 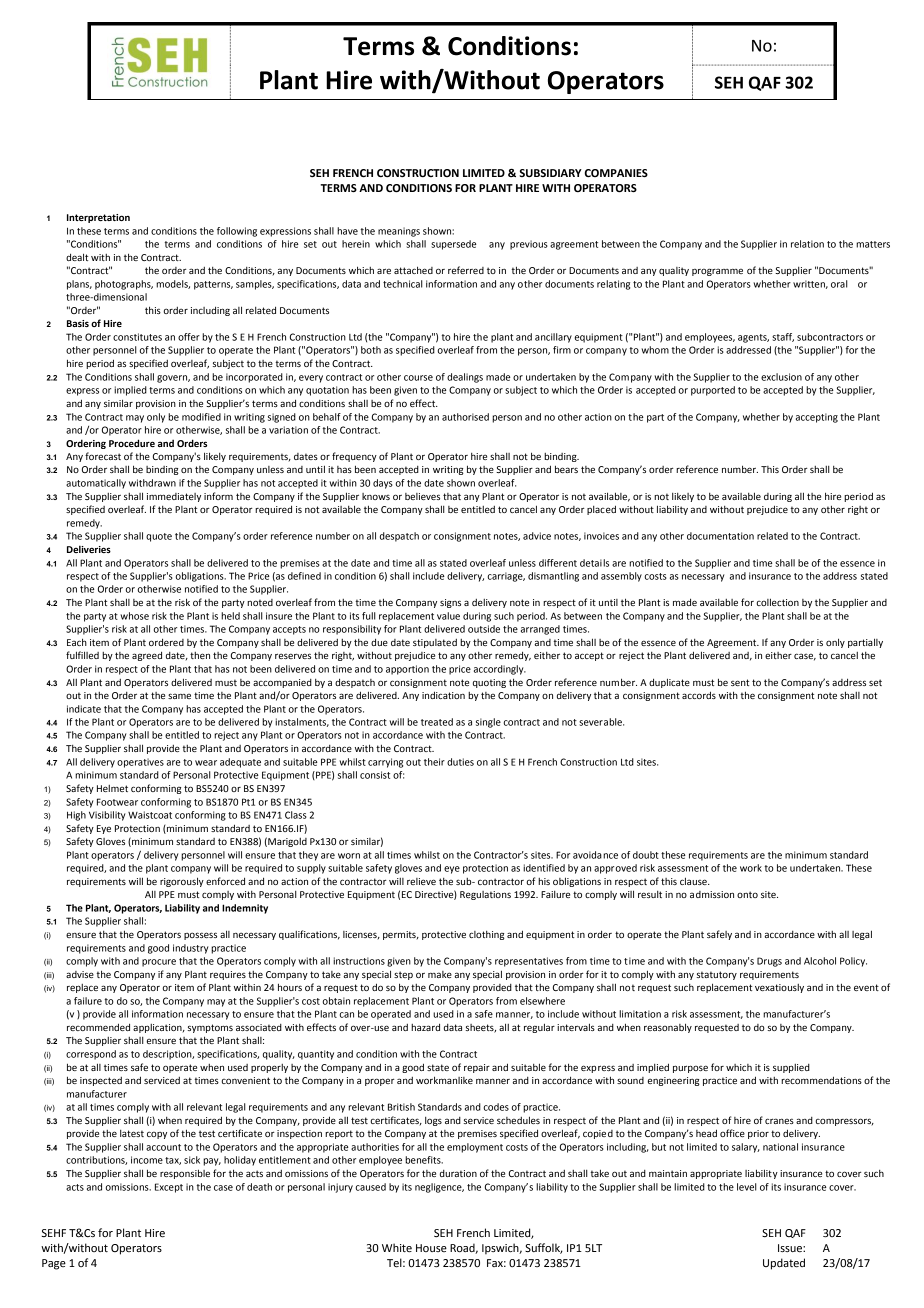 I want to click on supersede, so click(x=454, y=245).
